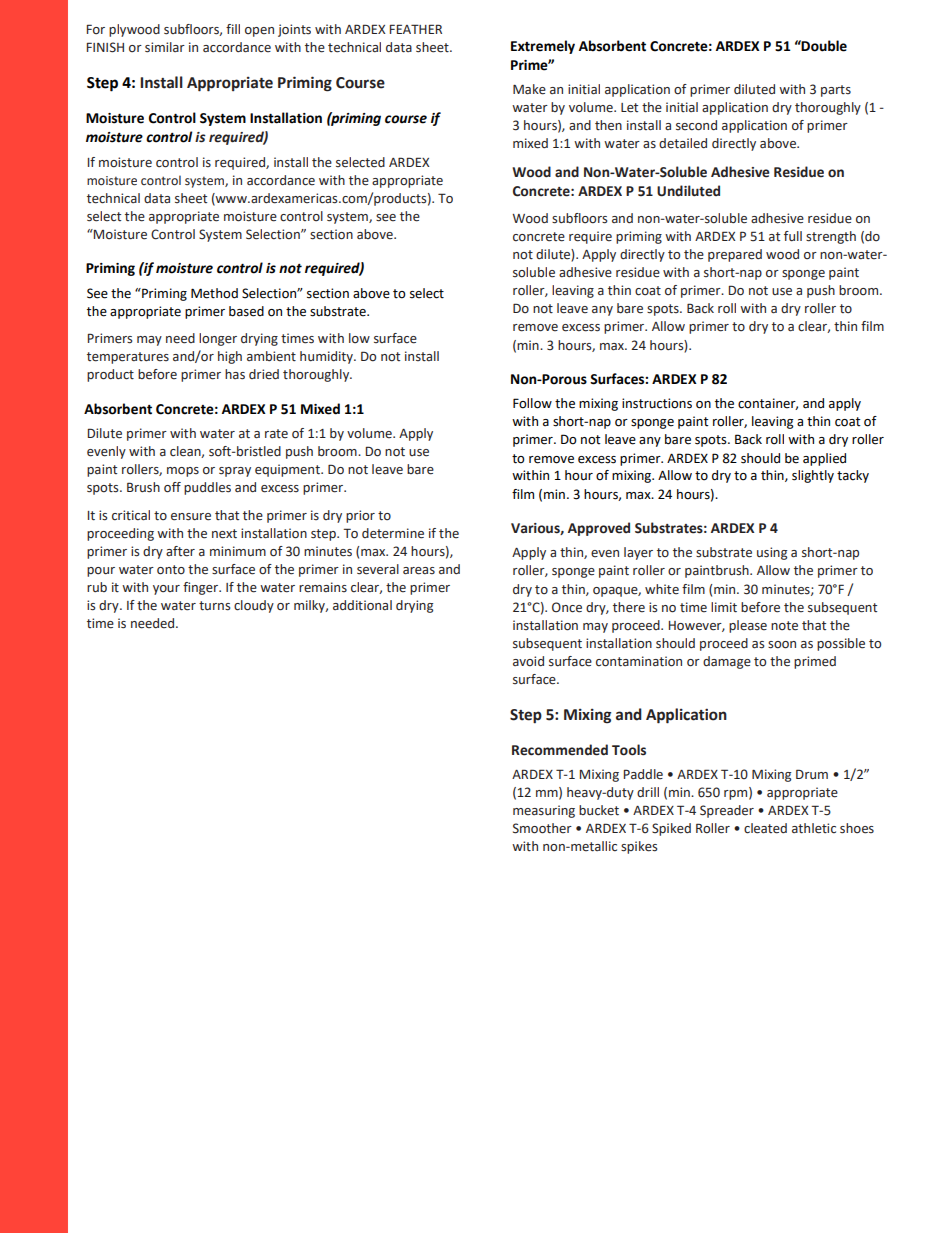 This page has width=952, height=1233. I want to click on Double, so click(823, 46).
